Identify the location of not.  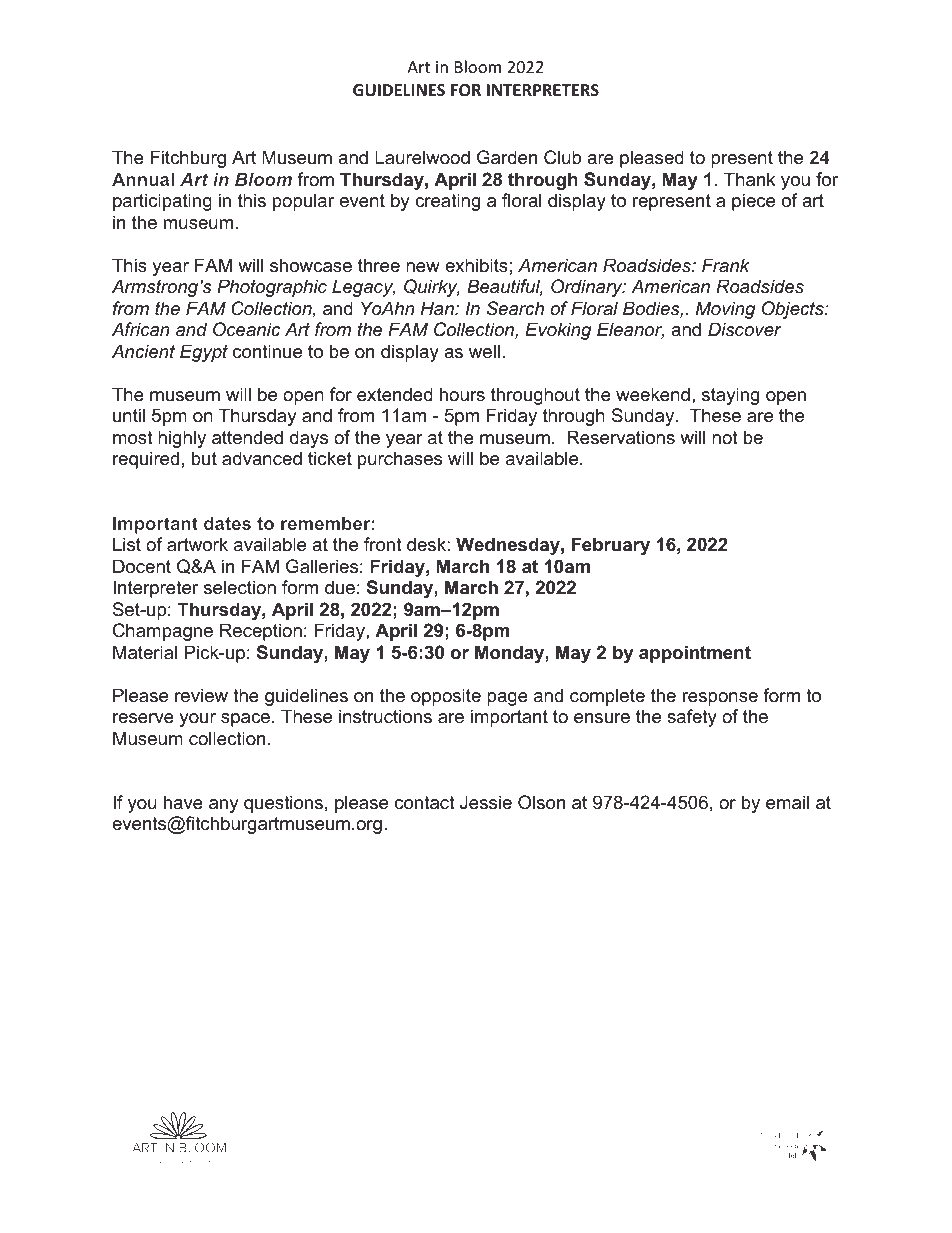
(725, 437).
